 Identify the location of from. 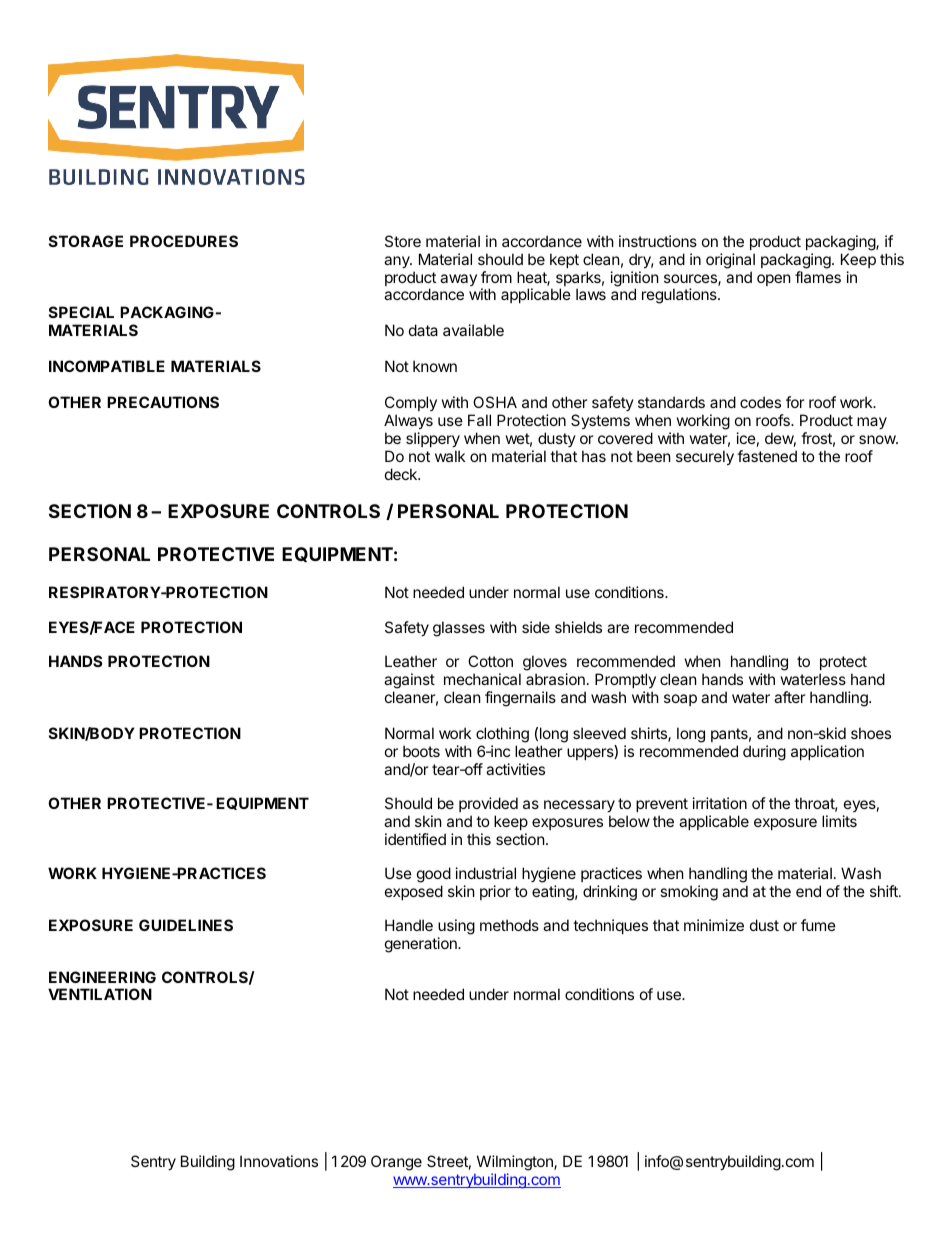
(496, 277).
